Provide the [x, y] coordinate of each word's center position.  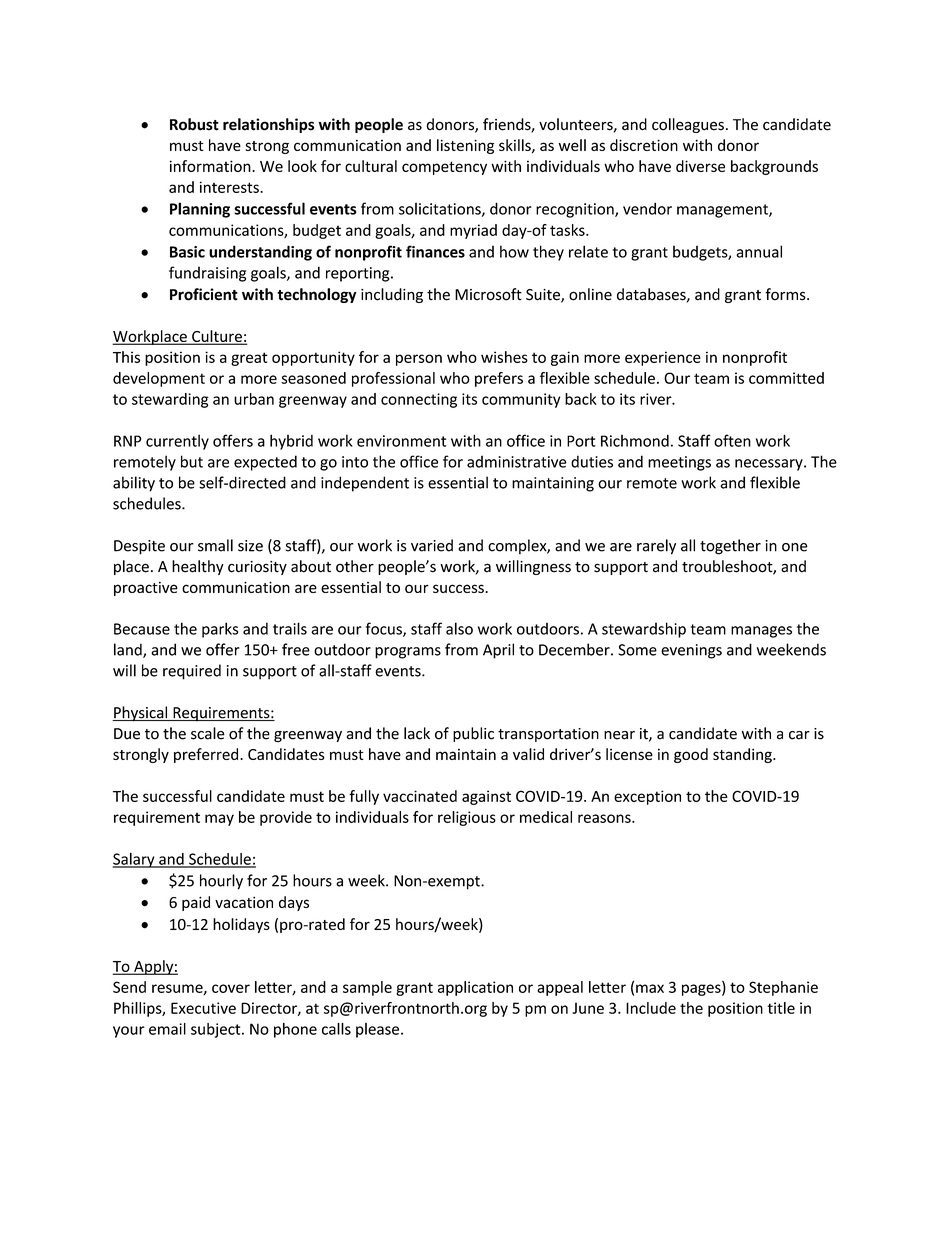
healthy [198, 567]
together [730, 547]
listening [465, 146]
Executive [203, 1008]
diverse [700, 166]
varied [432, 545]
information [211, 166]
